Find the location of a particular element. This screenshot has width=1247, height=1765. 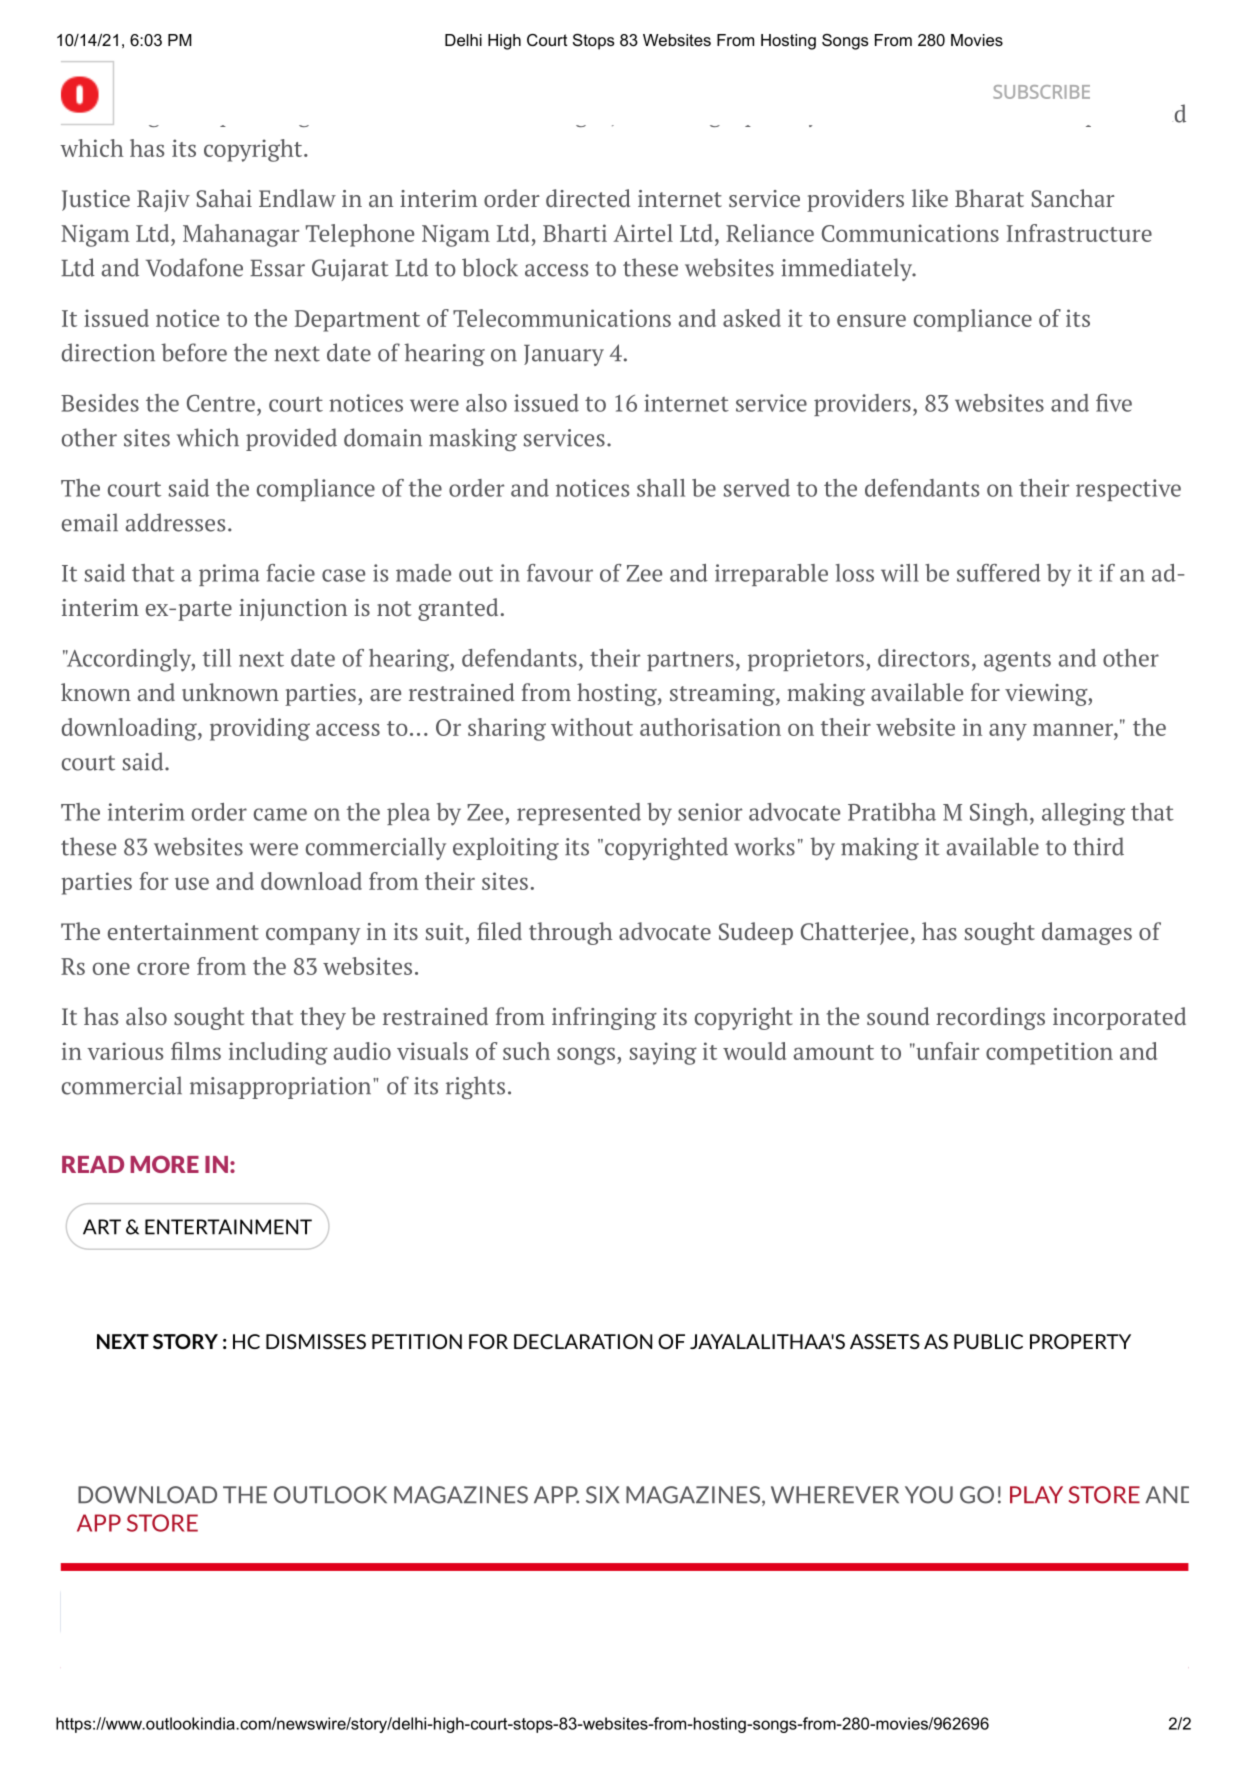

January is located at coordinates (564, 355).
